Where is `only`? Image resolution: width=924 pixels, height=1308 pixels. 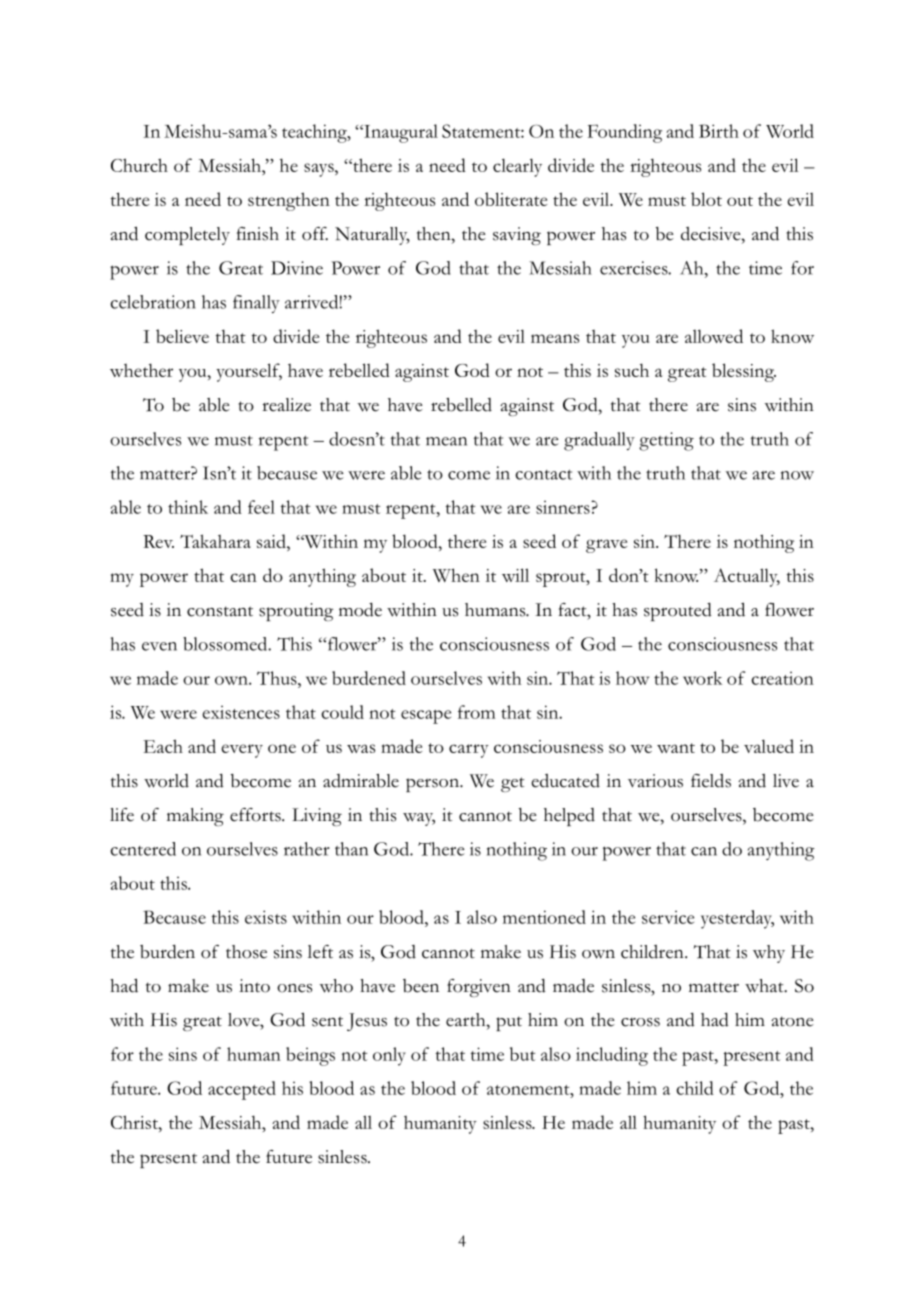 only is located at coordinates (389, 1056).
